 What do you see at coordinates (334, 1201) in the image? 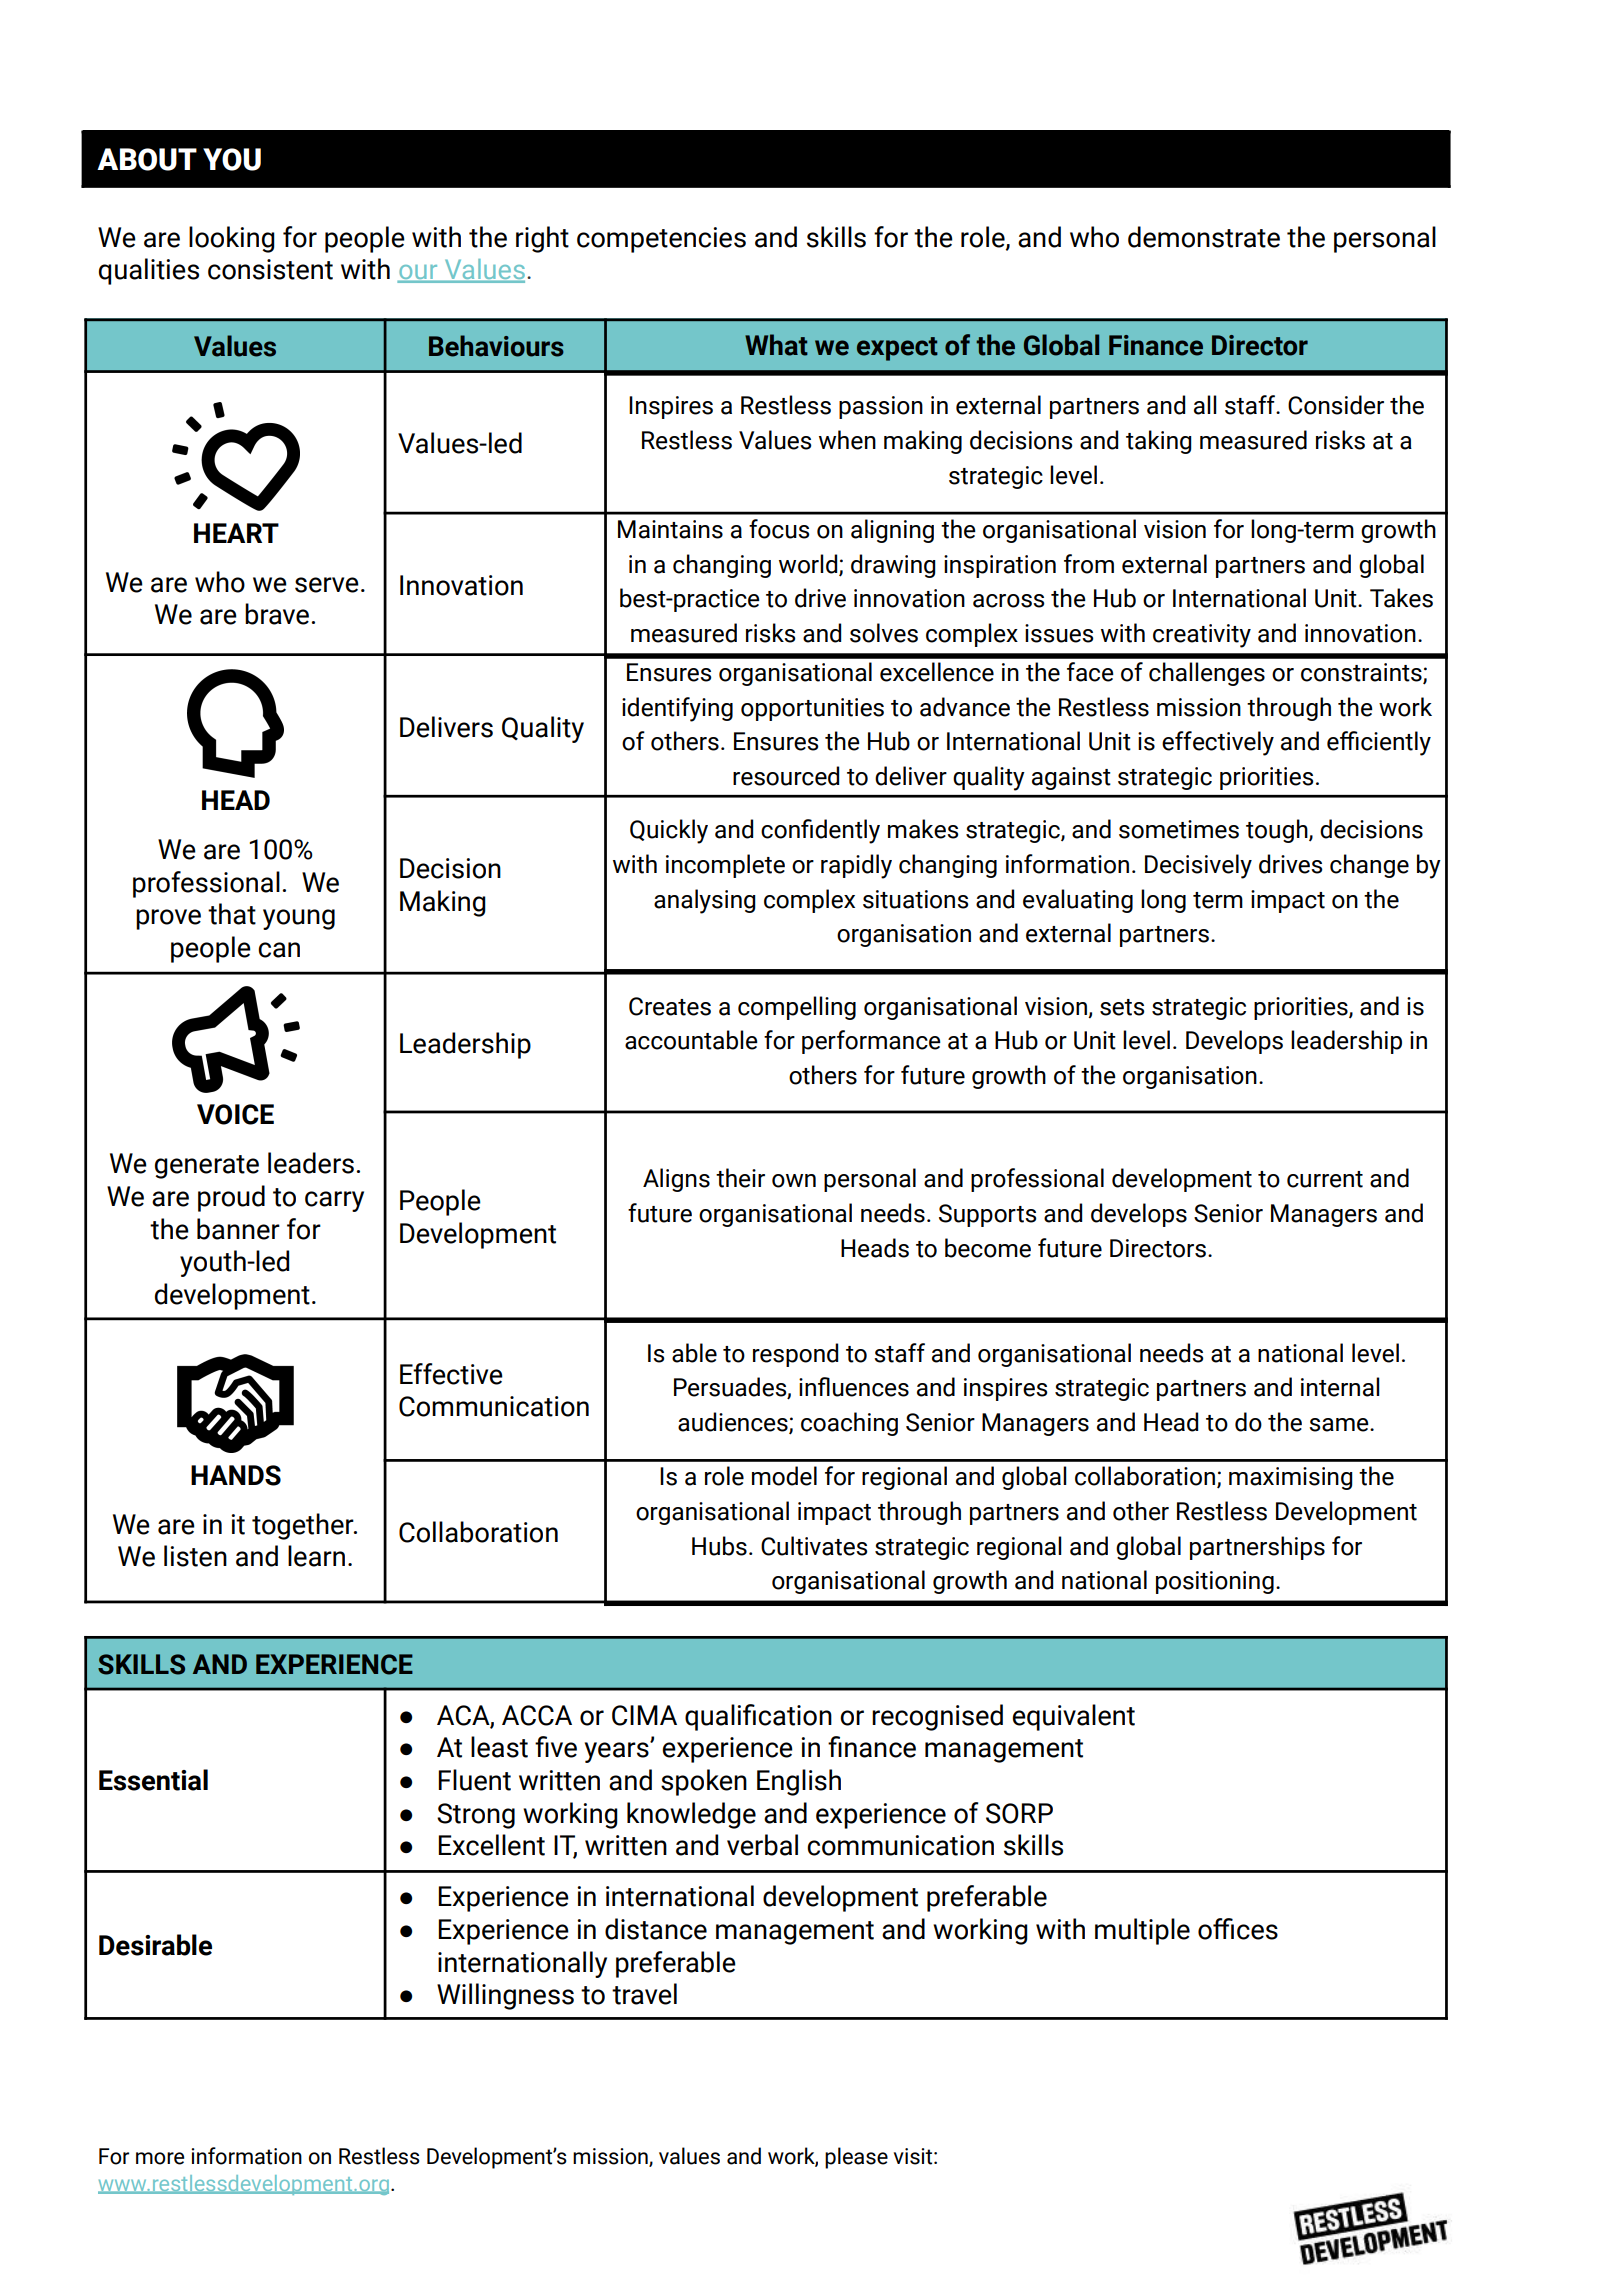
I see `carry` at bounding box center [334, 1201].
